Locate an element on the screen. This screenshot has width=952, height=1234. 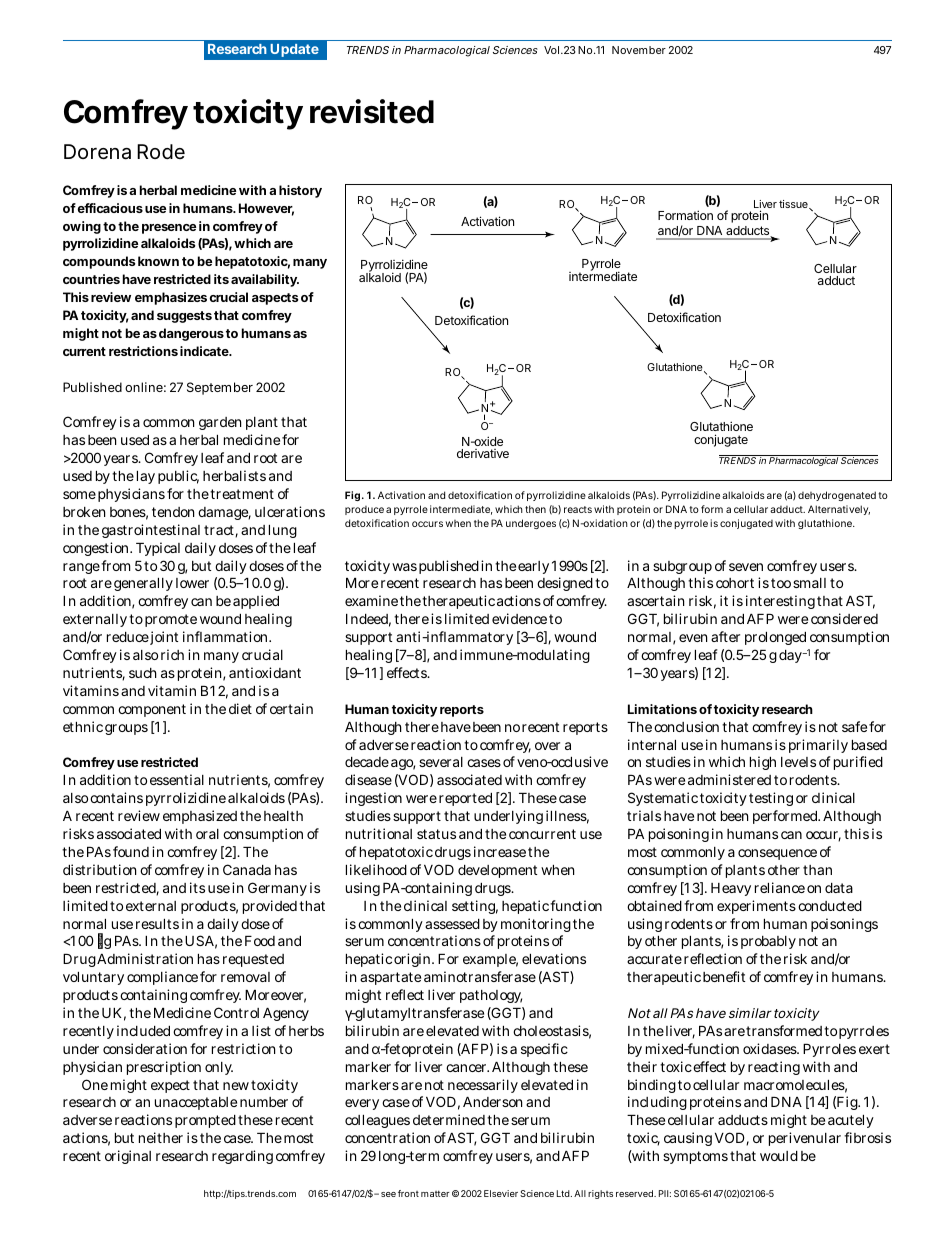
revisited is located at coordinates (372, 111).
